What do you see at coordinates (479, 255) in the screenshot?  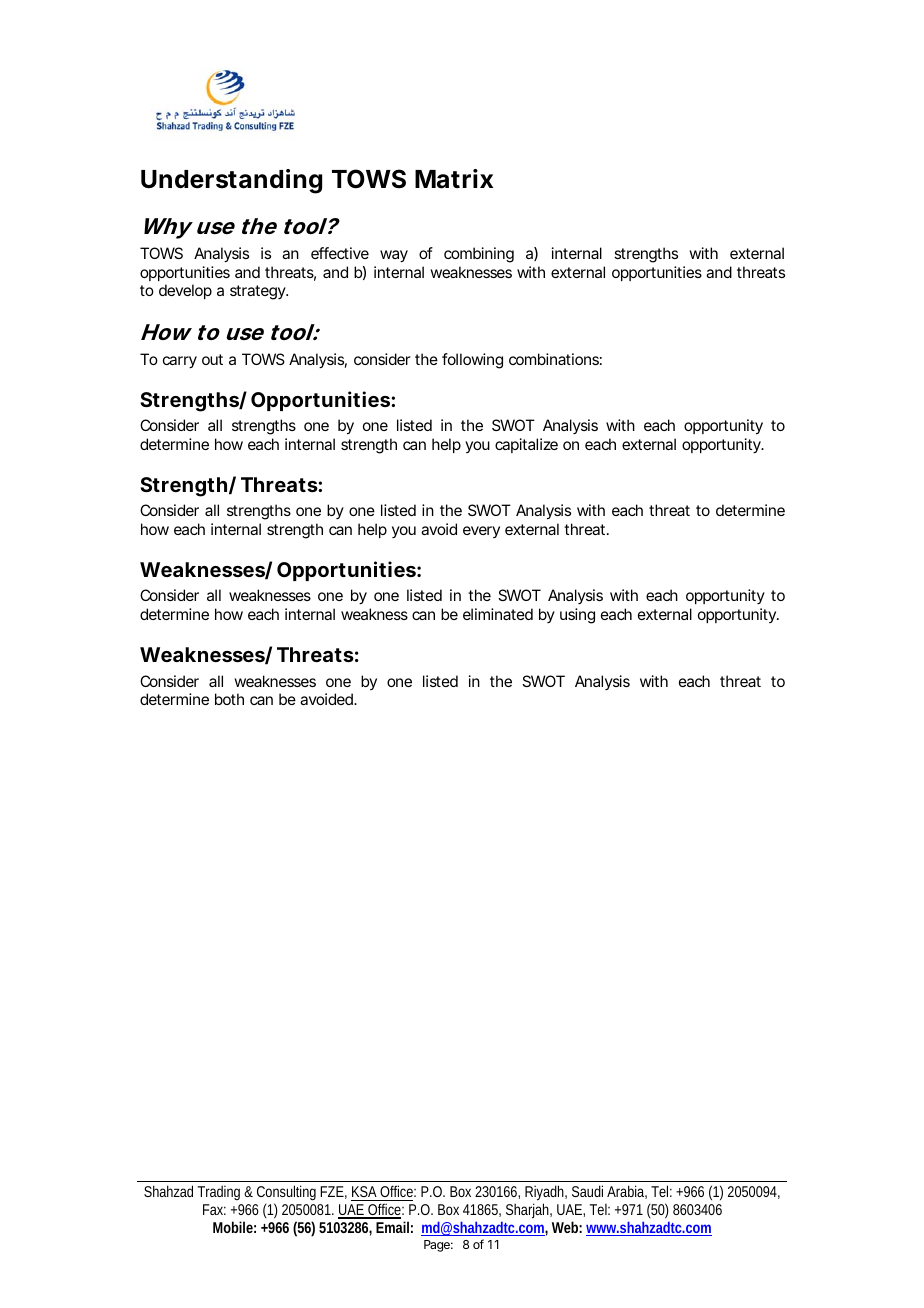 I see `combining` at bounding box center [479, 255].
